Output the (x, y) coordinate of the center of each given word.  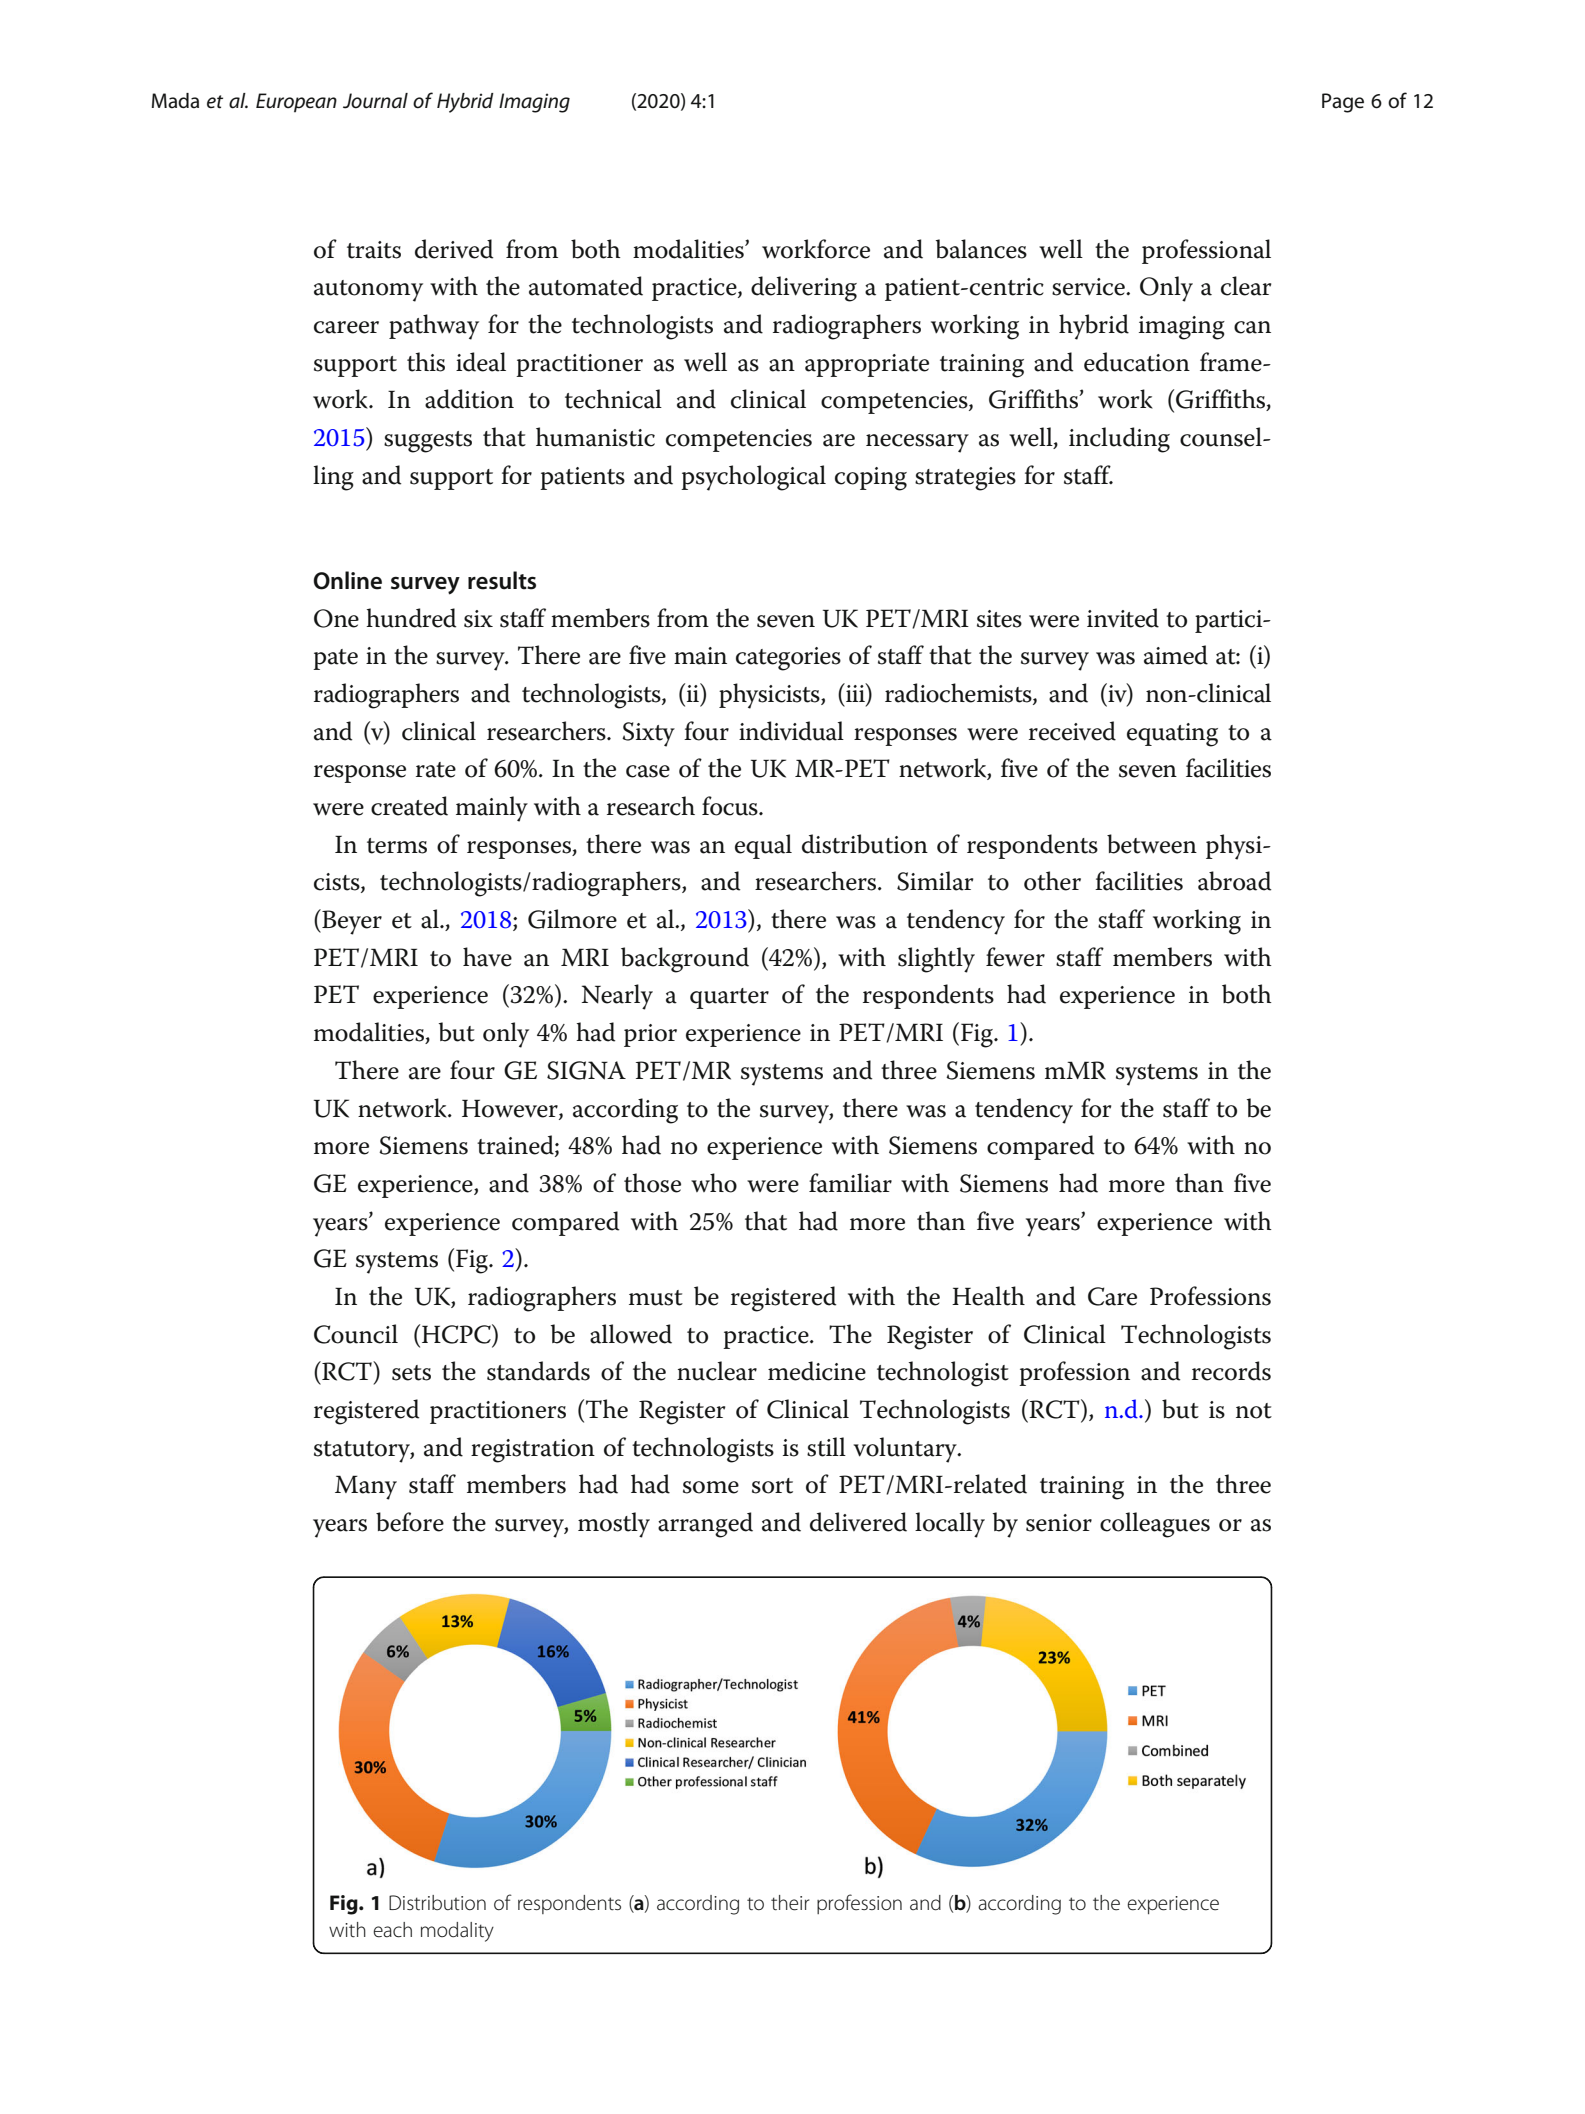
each (392, 1930)
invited (1123, 618)
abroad (1234, 881)
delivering (804, 289)
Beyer (351, 922)
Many (366, 1487)
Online (347, 580)
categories (788, 659)
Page (1343, 103)
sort (772, 1486)
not (1254, 1411)
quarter (729, 998)
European (296, 103)
